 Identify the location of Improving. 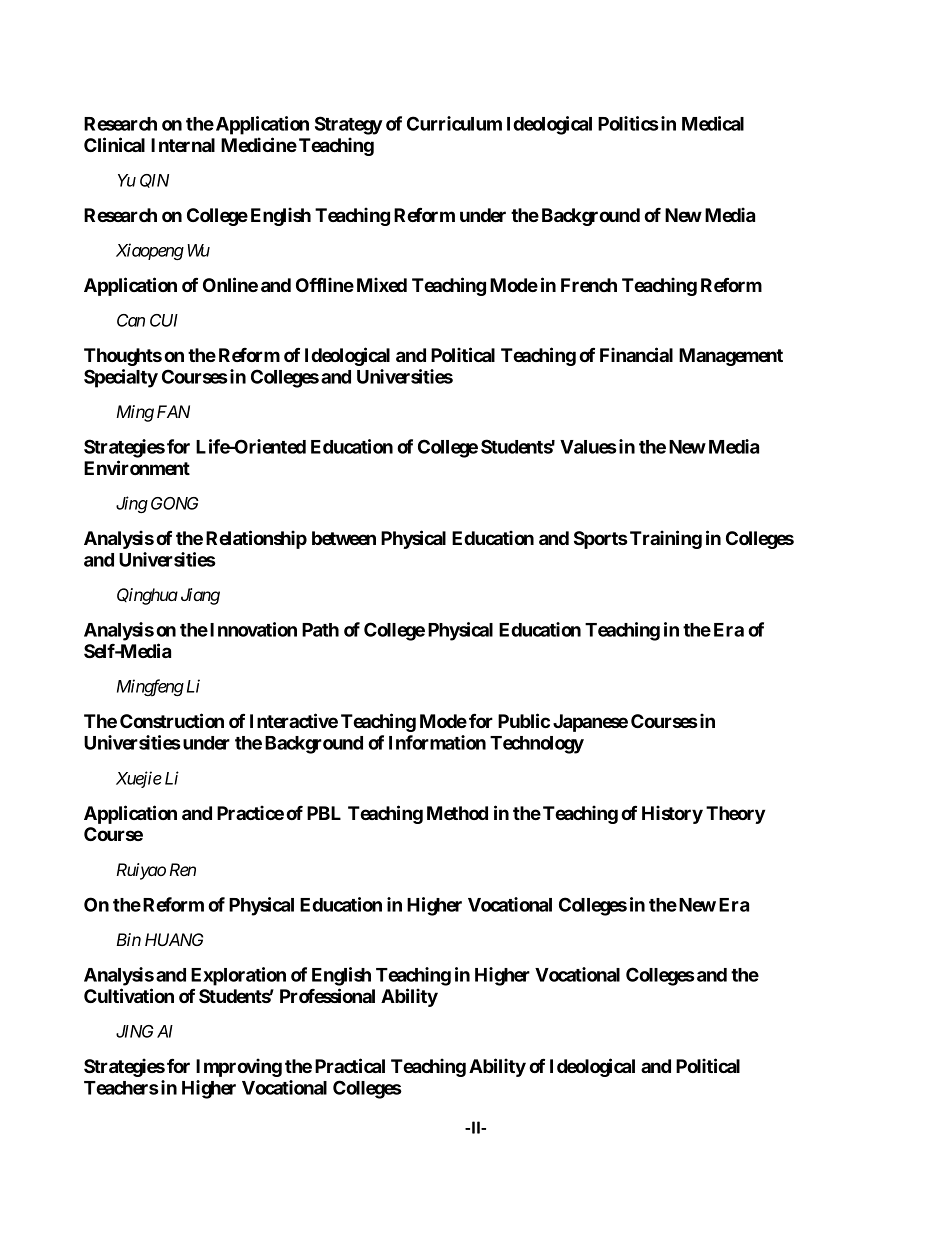
(239, 1067).
